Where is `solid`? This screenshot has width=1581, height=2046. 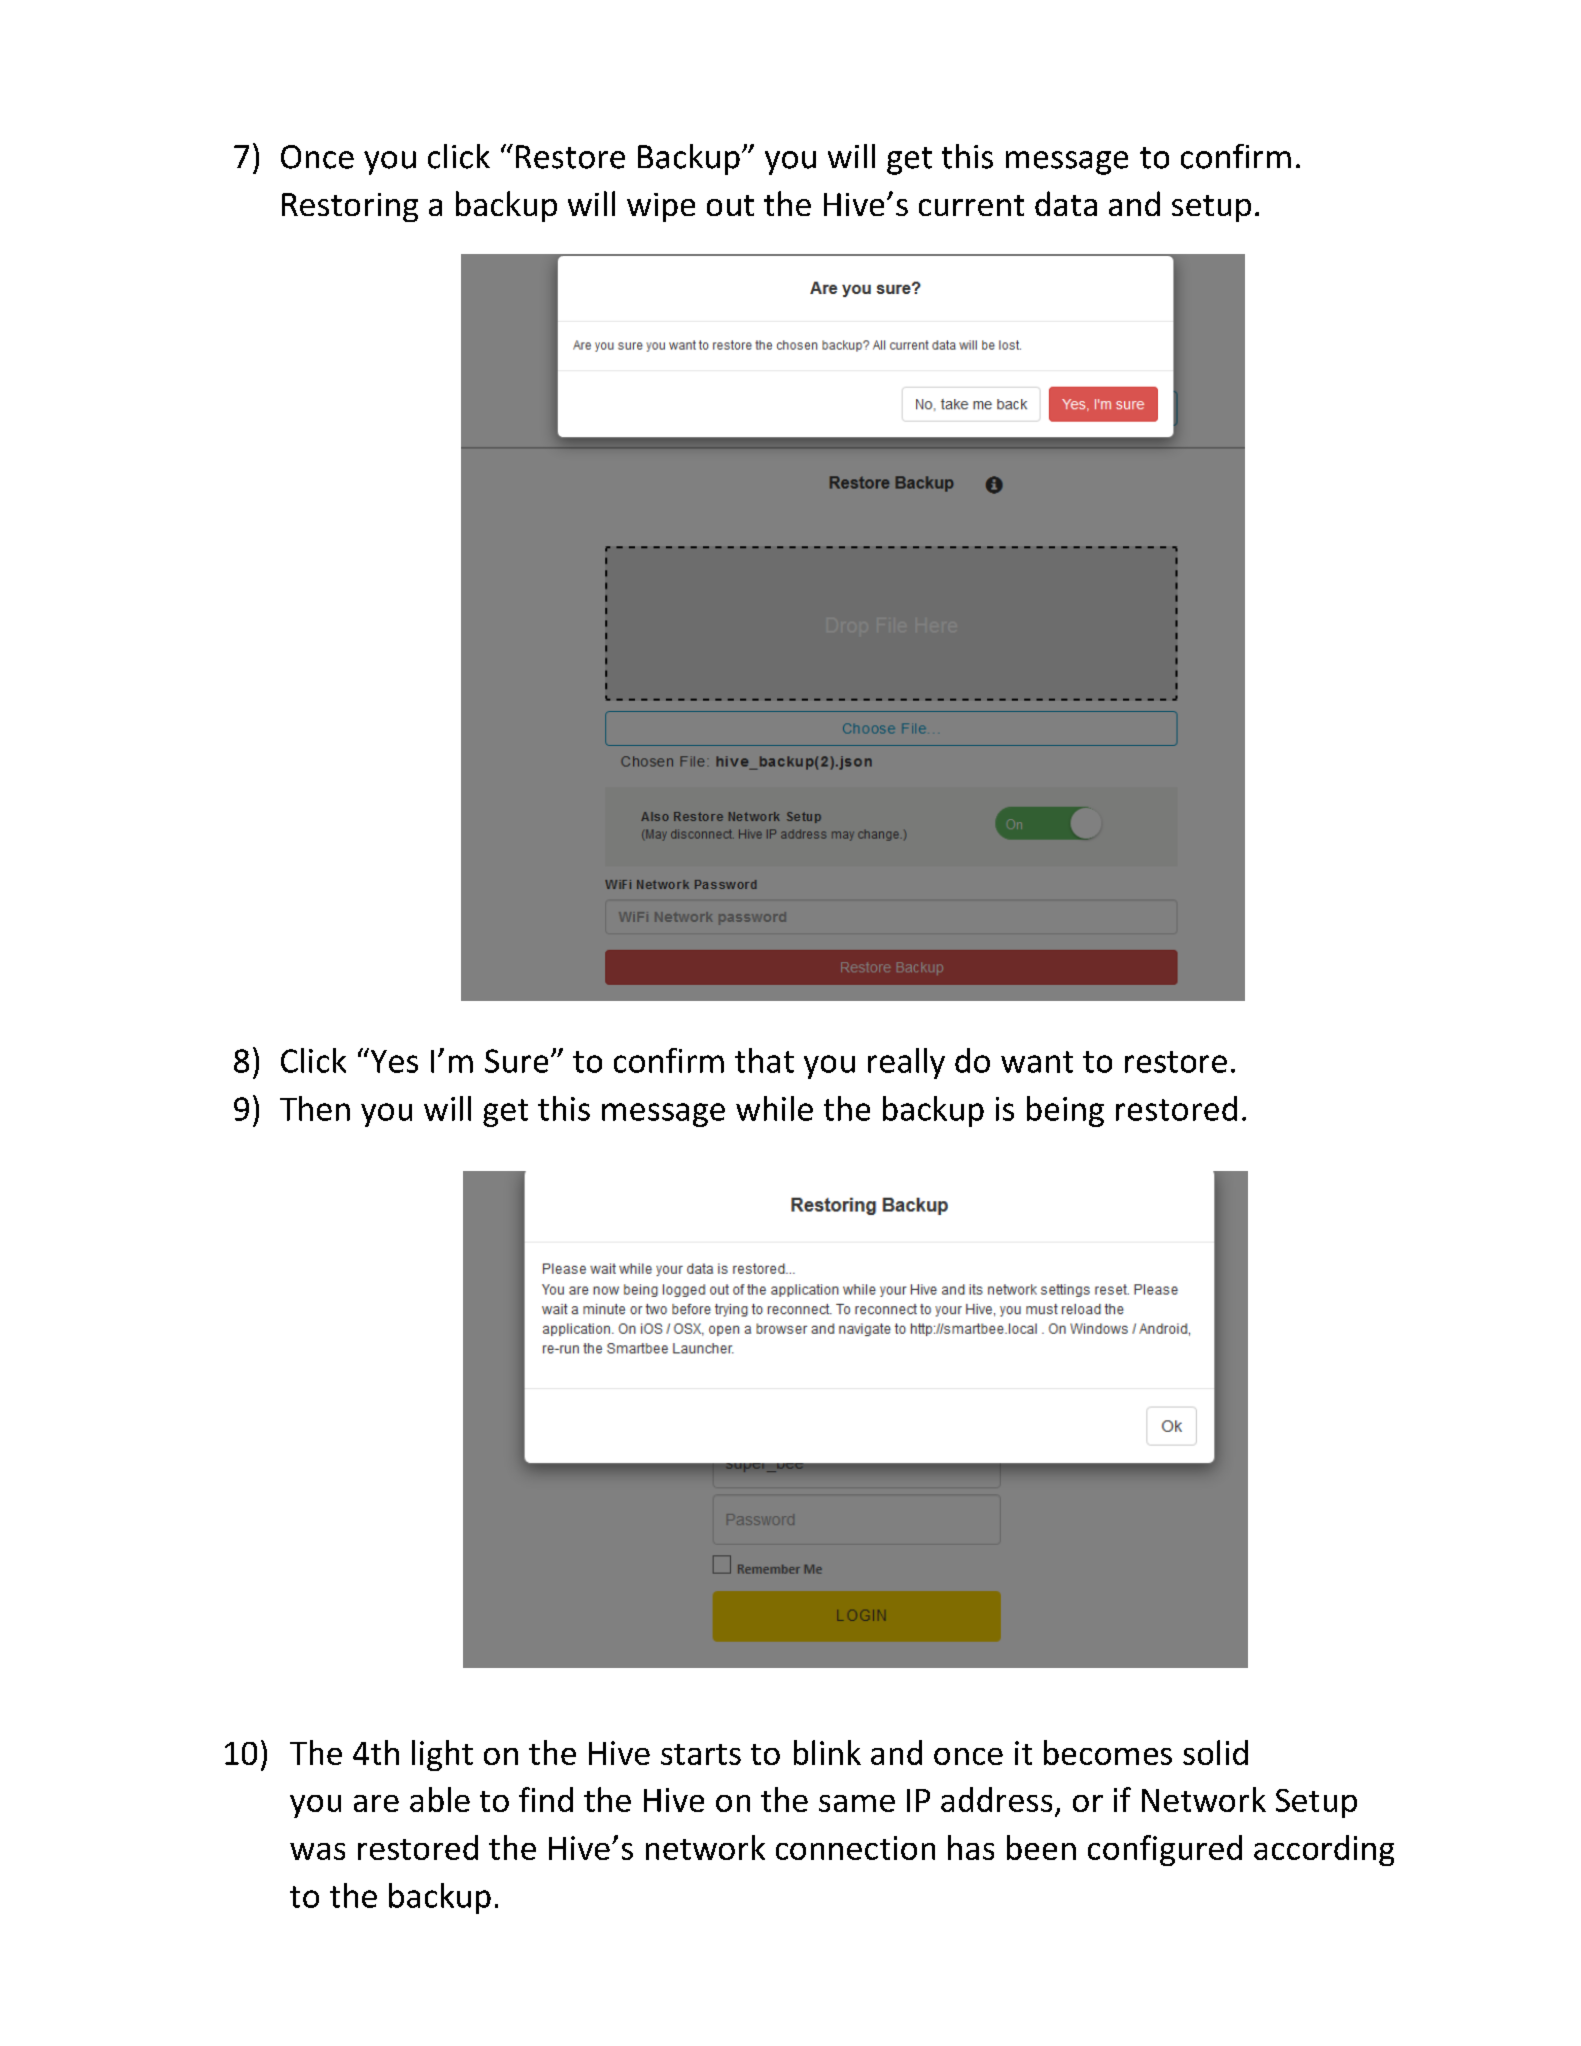 solid is located at coordinates (1215, 1752).
